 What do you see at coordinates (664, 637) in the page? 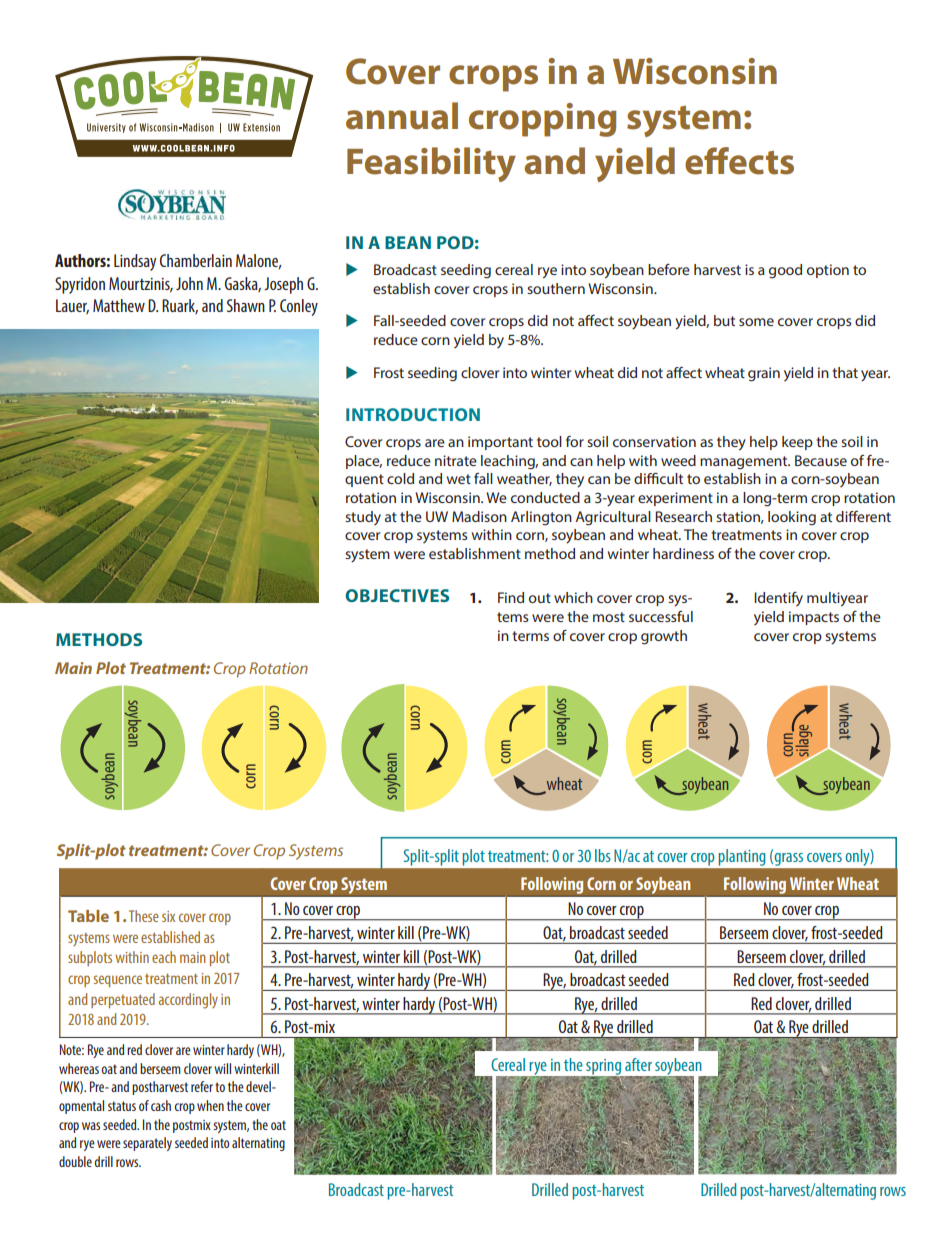
I see `growth` at bounding box center [664, 637].
